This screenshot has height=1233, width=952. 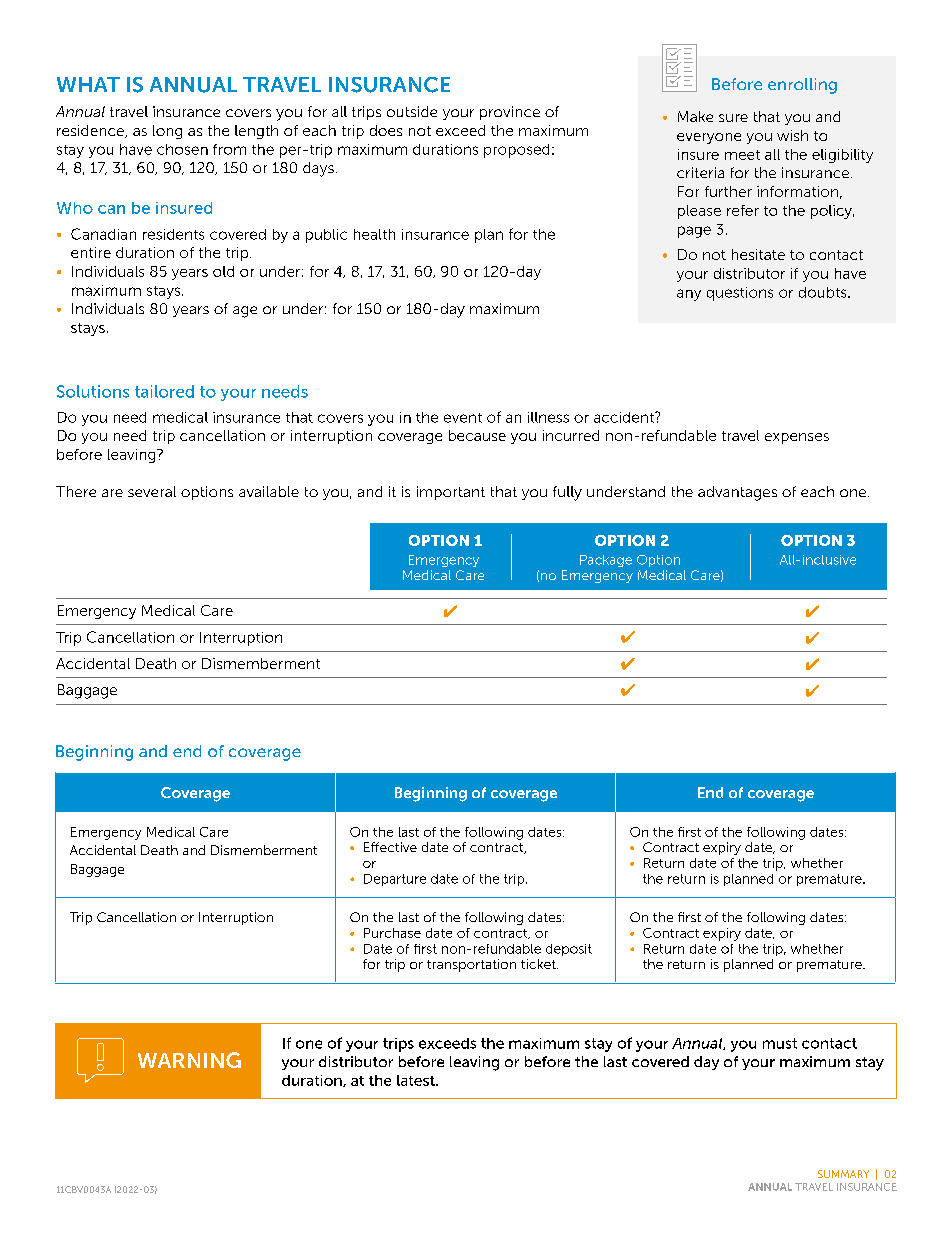 I want to click on long, so click(x=167, y=132).
